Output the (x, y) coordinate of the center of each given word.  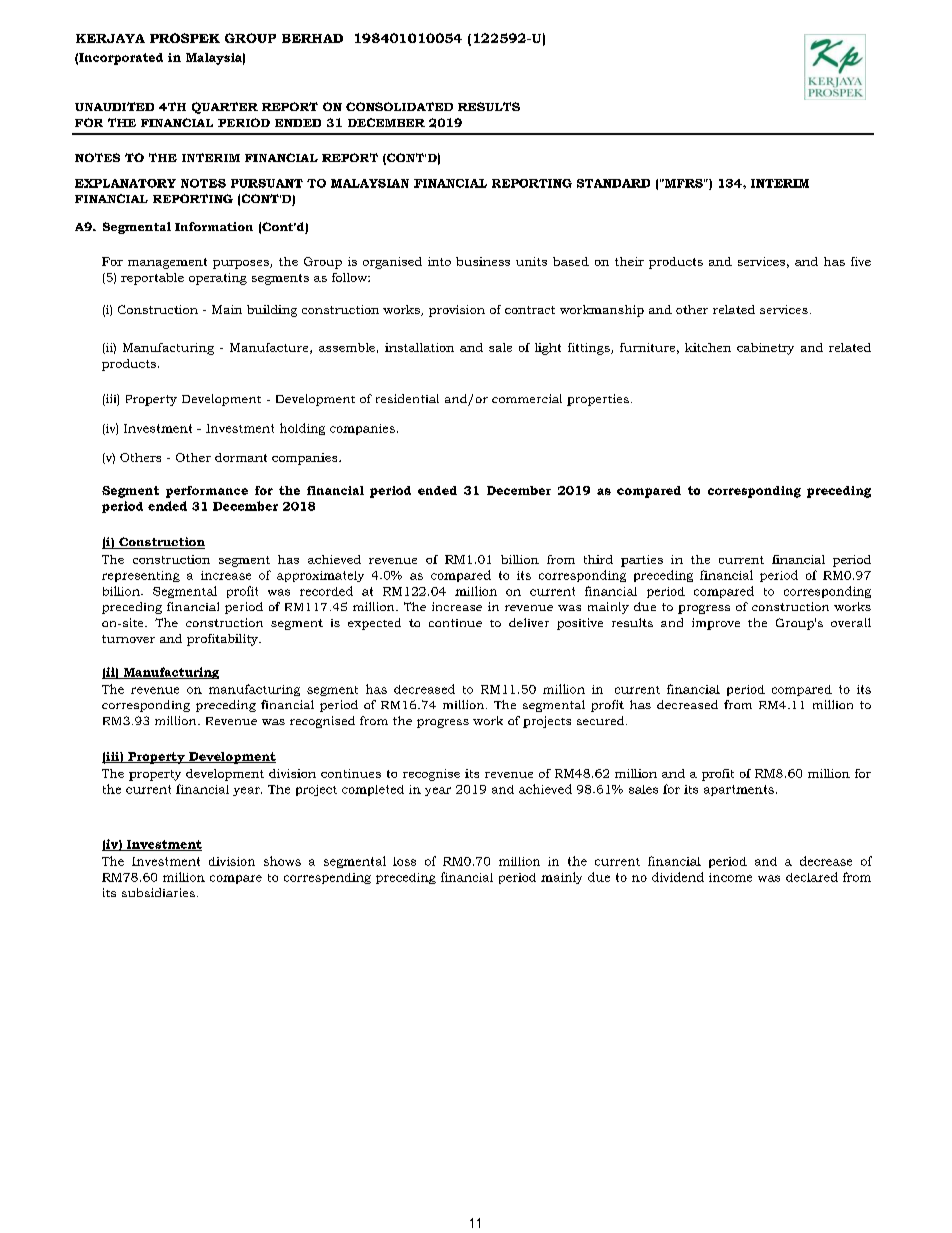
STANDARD (613, 183)
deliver (529, 622)
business (483, 261)
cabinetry (765, 349)
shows (282, 861)
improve (716, 624)
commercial (527, 398)
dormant (241, 457)
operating (218, 279)
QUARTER (225, 108)
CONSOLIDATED (399, 106)
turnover (128, 639)
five (861, 261)
